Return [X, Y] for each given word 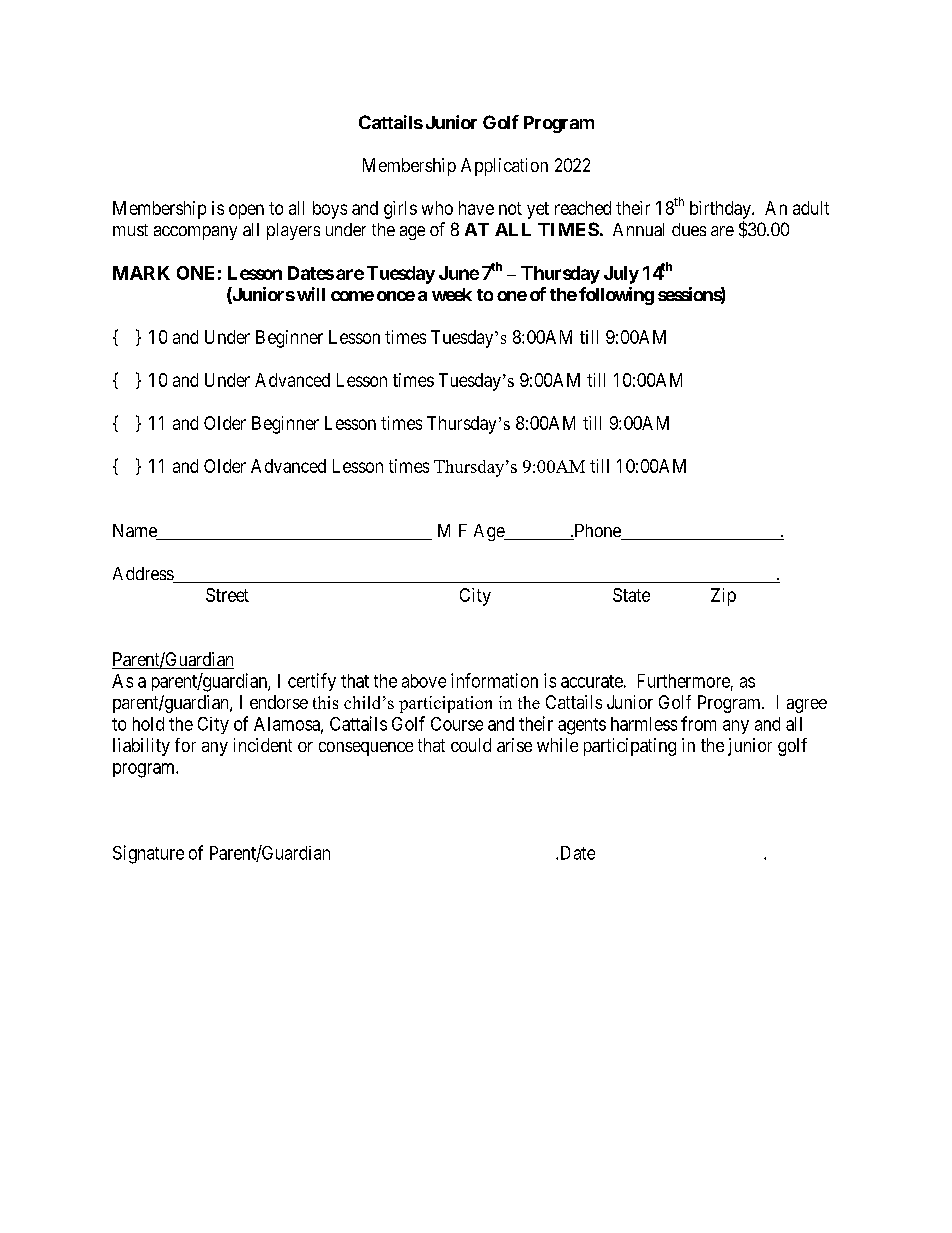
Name [136, 532]
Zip [723, 597]
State [631, 595]
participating [630, 747]
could [471, 745]
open [246, 211]
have [476, 208]
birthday [721, 210]
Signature [148, 854]
